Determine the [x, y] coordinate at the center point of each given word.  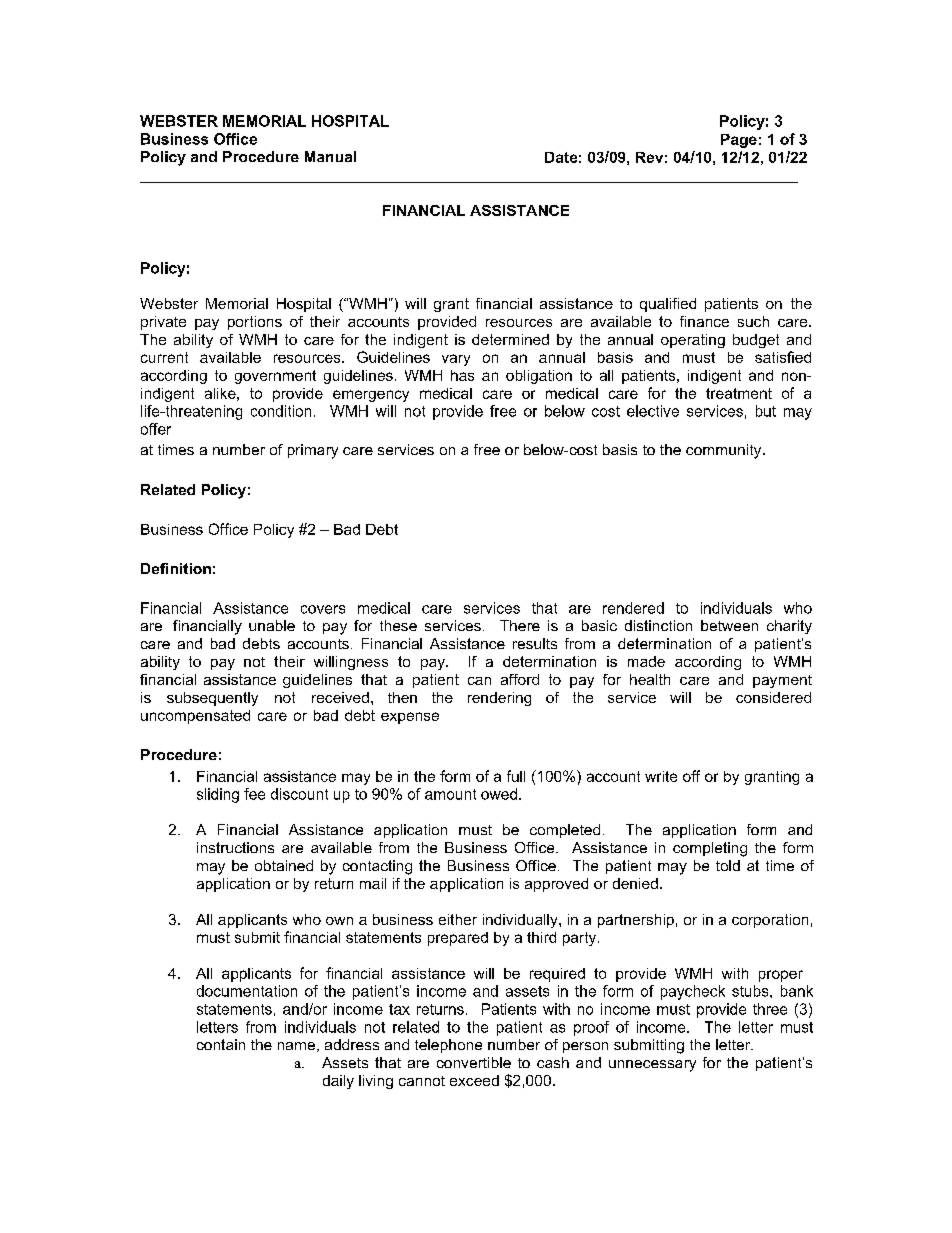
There [520, 625]
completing [710, 849]
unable [272, 625]
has [462, 375]
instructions [235, 847]
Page [739, 141]
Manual [330, 156]
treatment [739, 393]
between [729, 625]
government [275, 377]
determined [510, 339]
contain [221, 1044]
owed [499, 794]
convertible [474, 1062]
